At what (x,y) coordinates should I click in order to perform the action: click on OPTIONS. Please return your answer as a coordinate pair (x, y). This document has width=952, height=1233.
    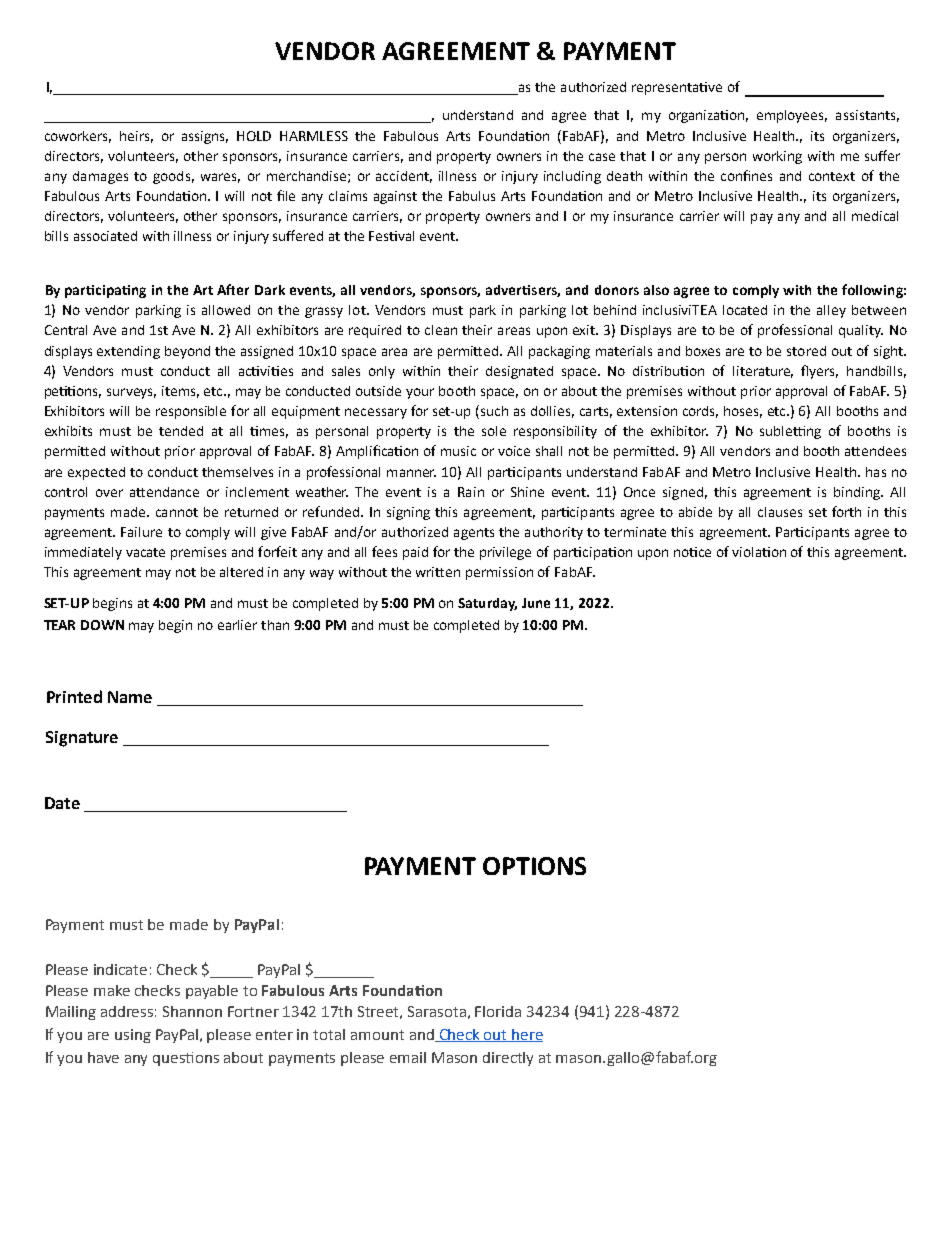
    Looking at the image, I should click on (534, 866).
